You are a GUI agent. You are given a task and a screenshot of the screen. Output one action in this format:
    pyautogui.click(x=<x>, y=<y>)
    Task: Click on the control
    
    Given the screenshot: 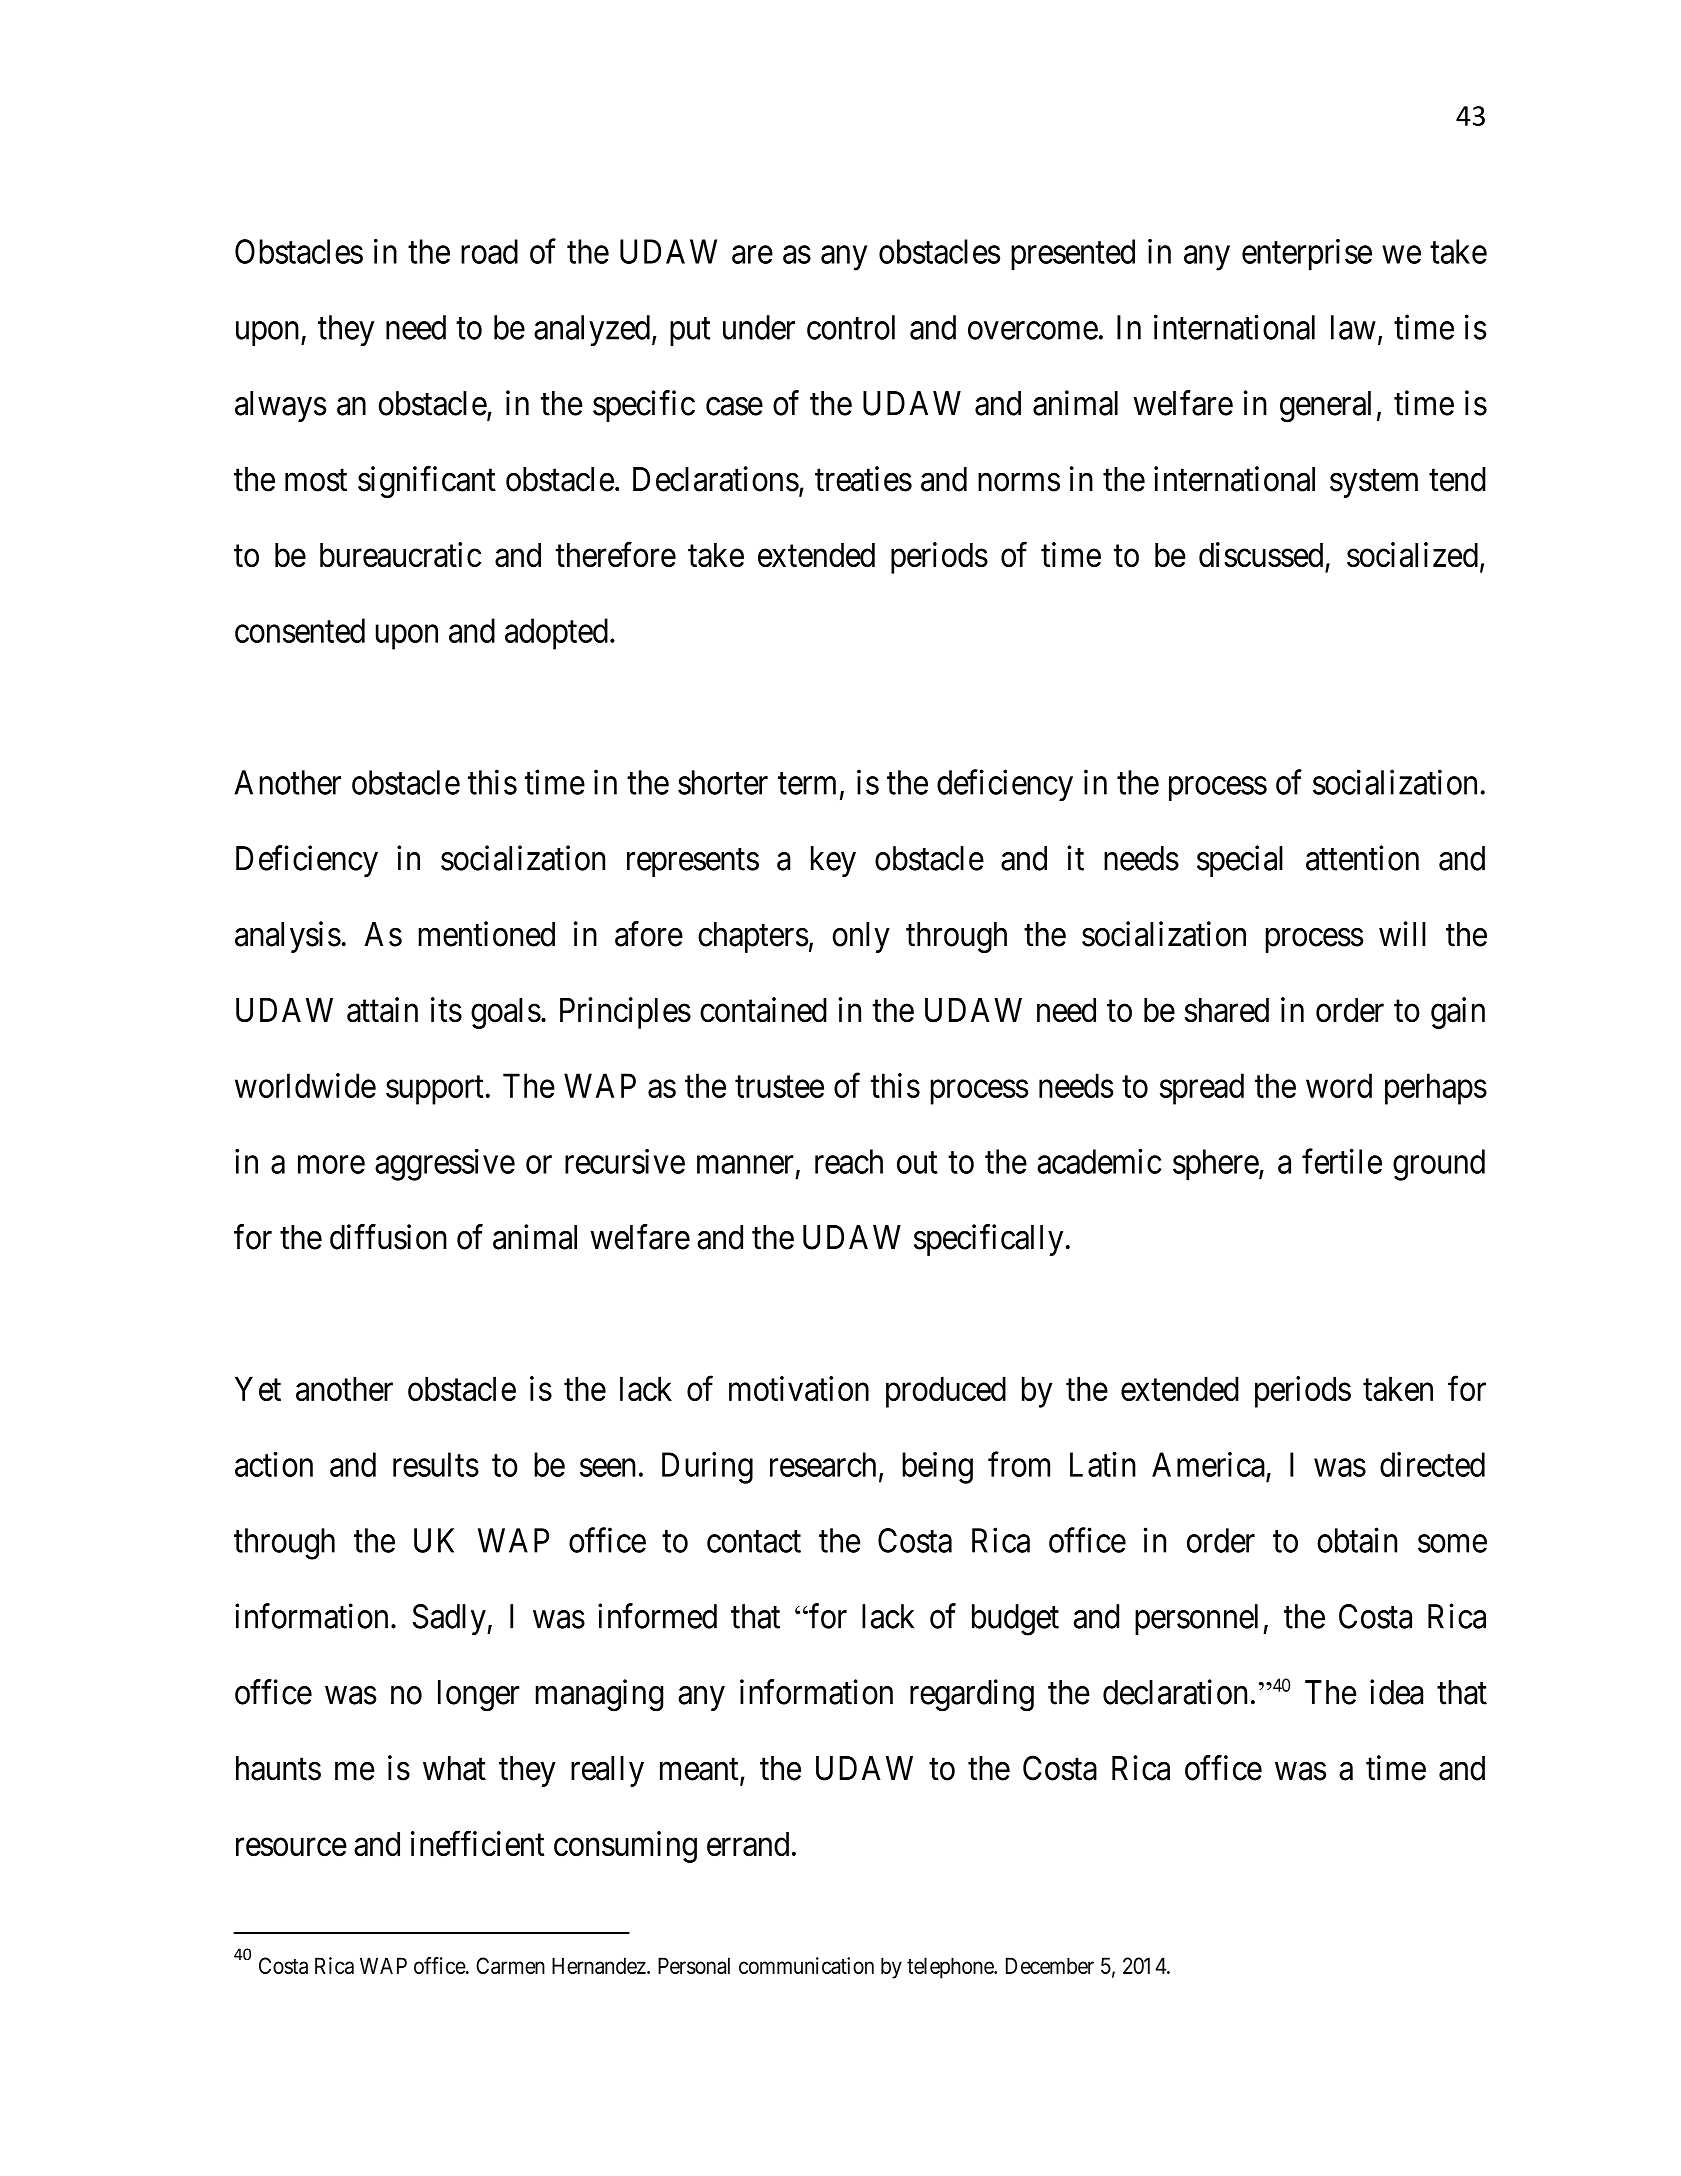 What is the action you would take?
    pyautogui.click(x=851, y=327)
